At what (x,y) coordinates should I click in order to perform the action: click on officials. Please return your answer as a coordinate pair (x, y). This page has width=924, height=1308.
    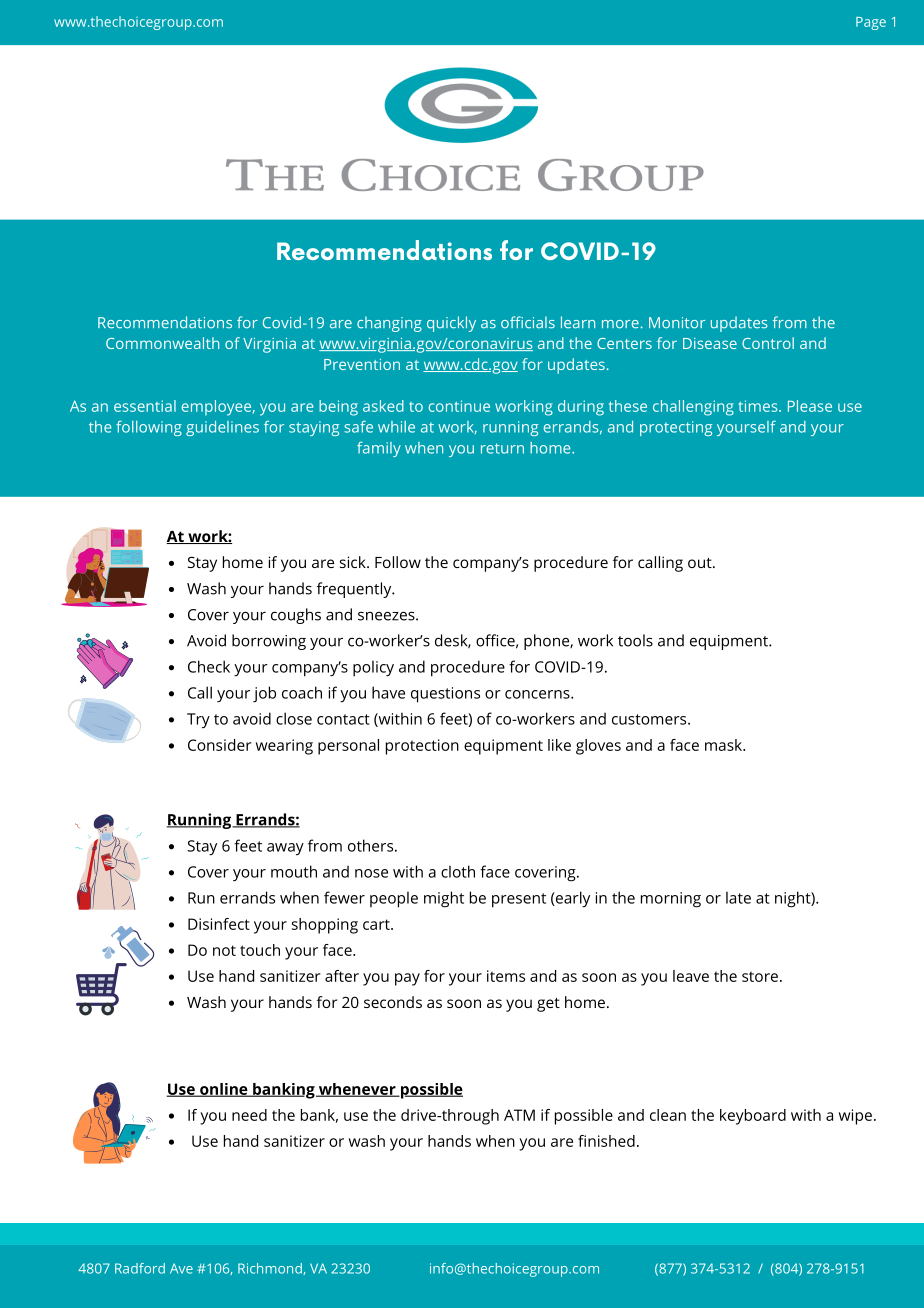
    Looking at the image, I should click on (528, 322).
